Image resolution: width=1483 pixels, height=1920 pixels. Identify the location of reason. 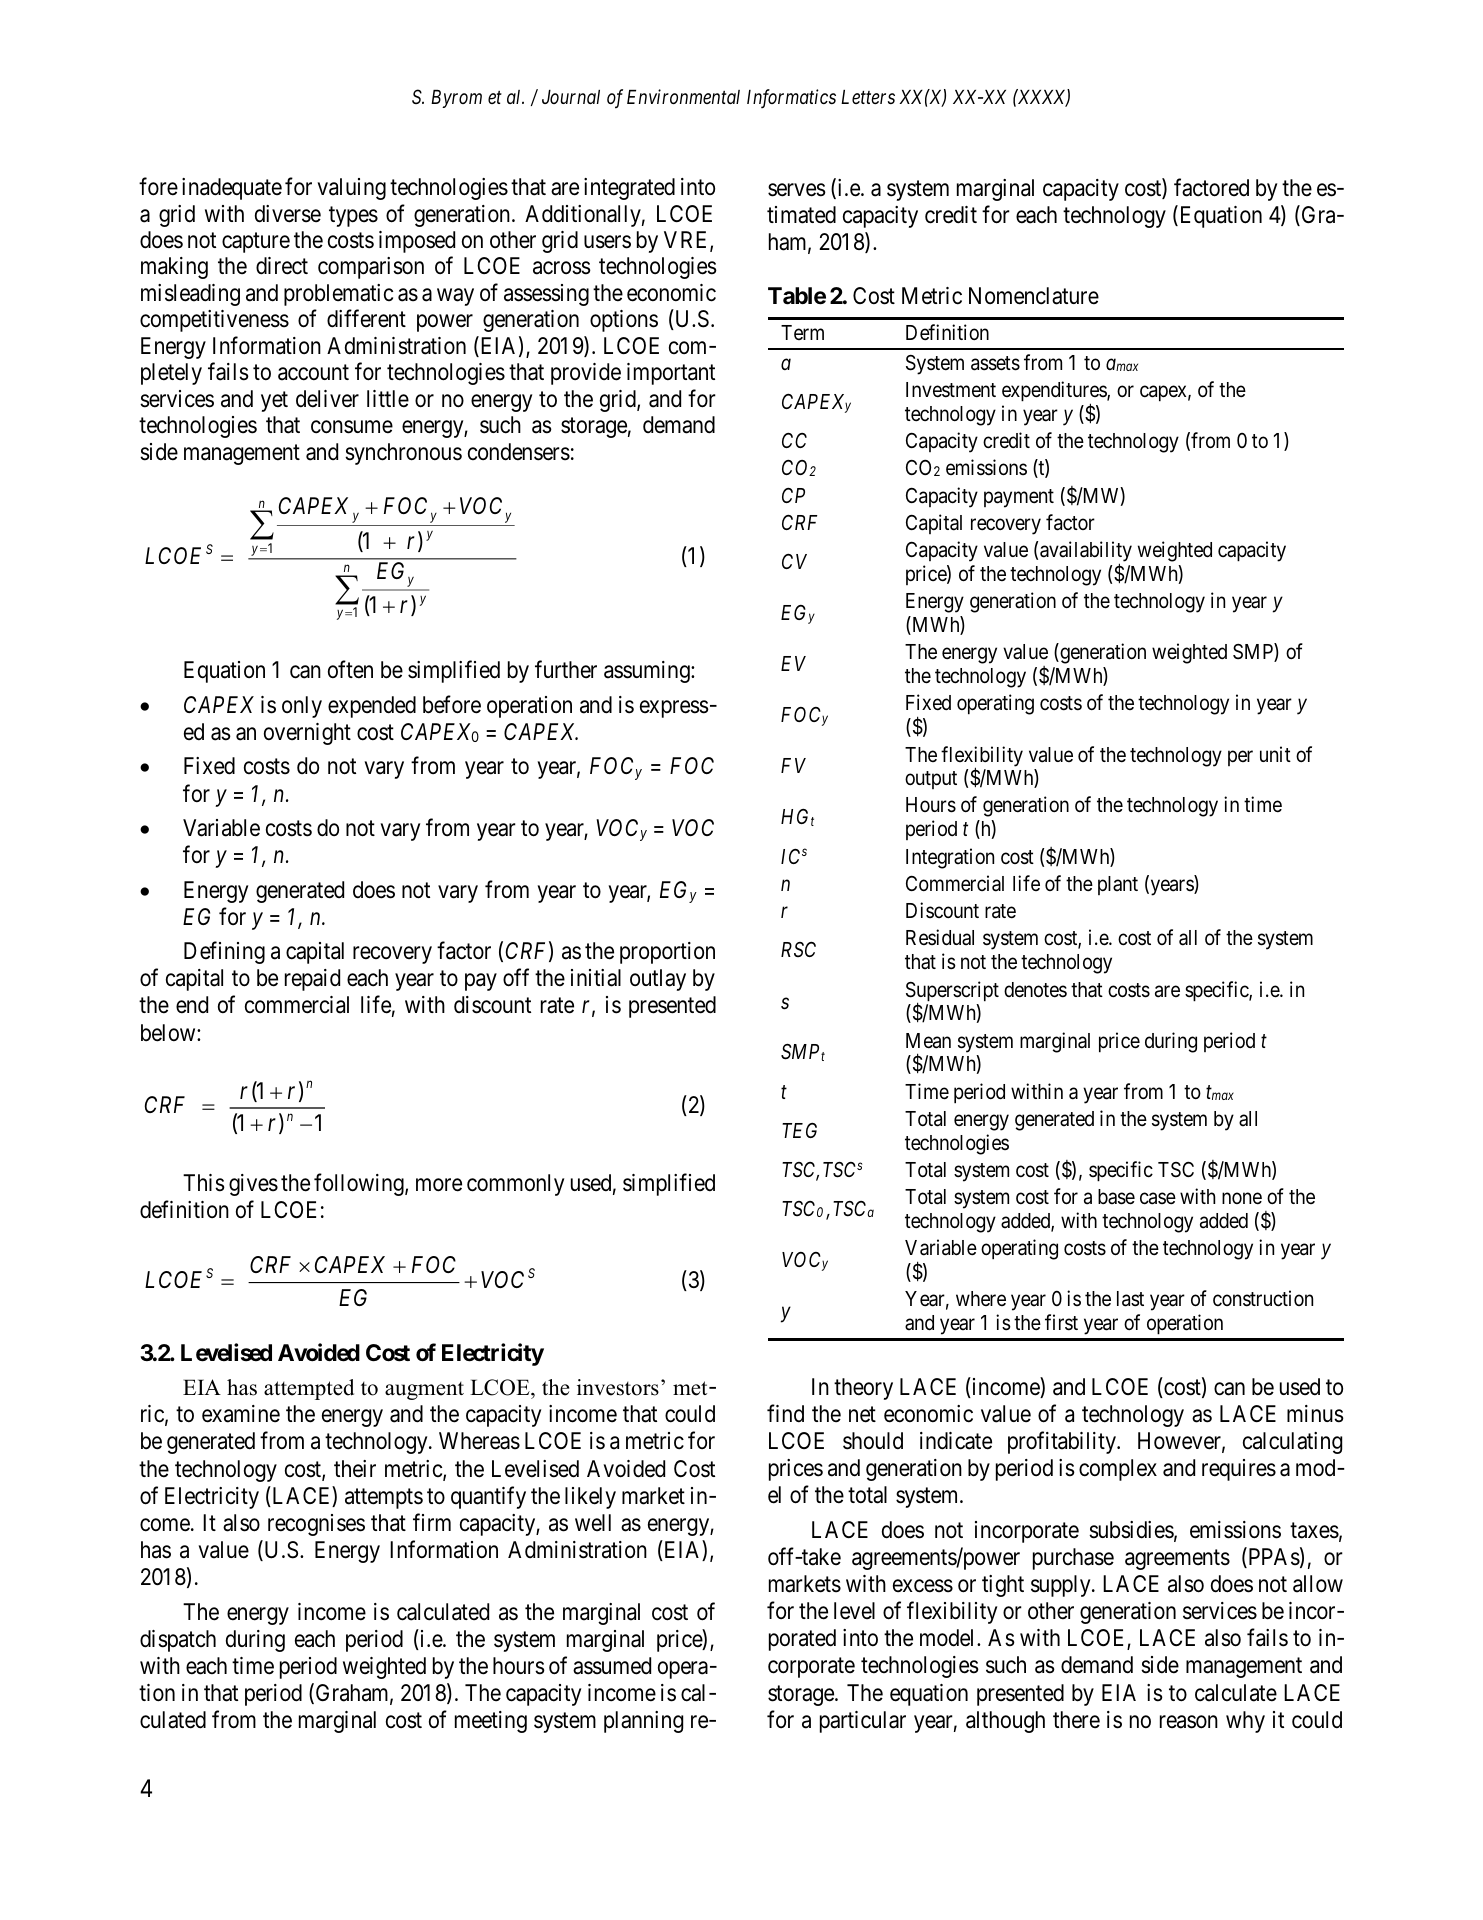
(1189, 1722).
